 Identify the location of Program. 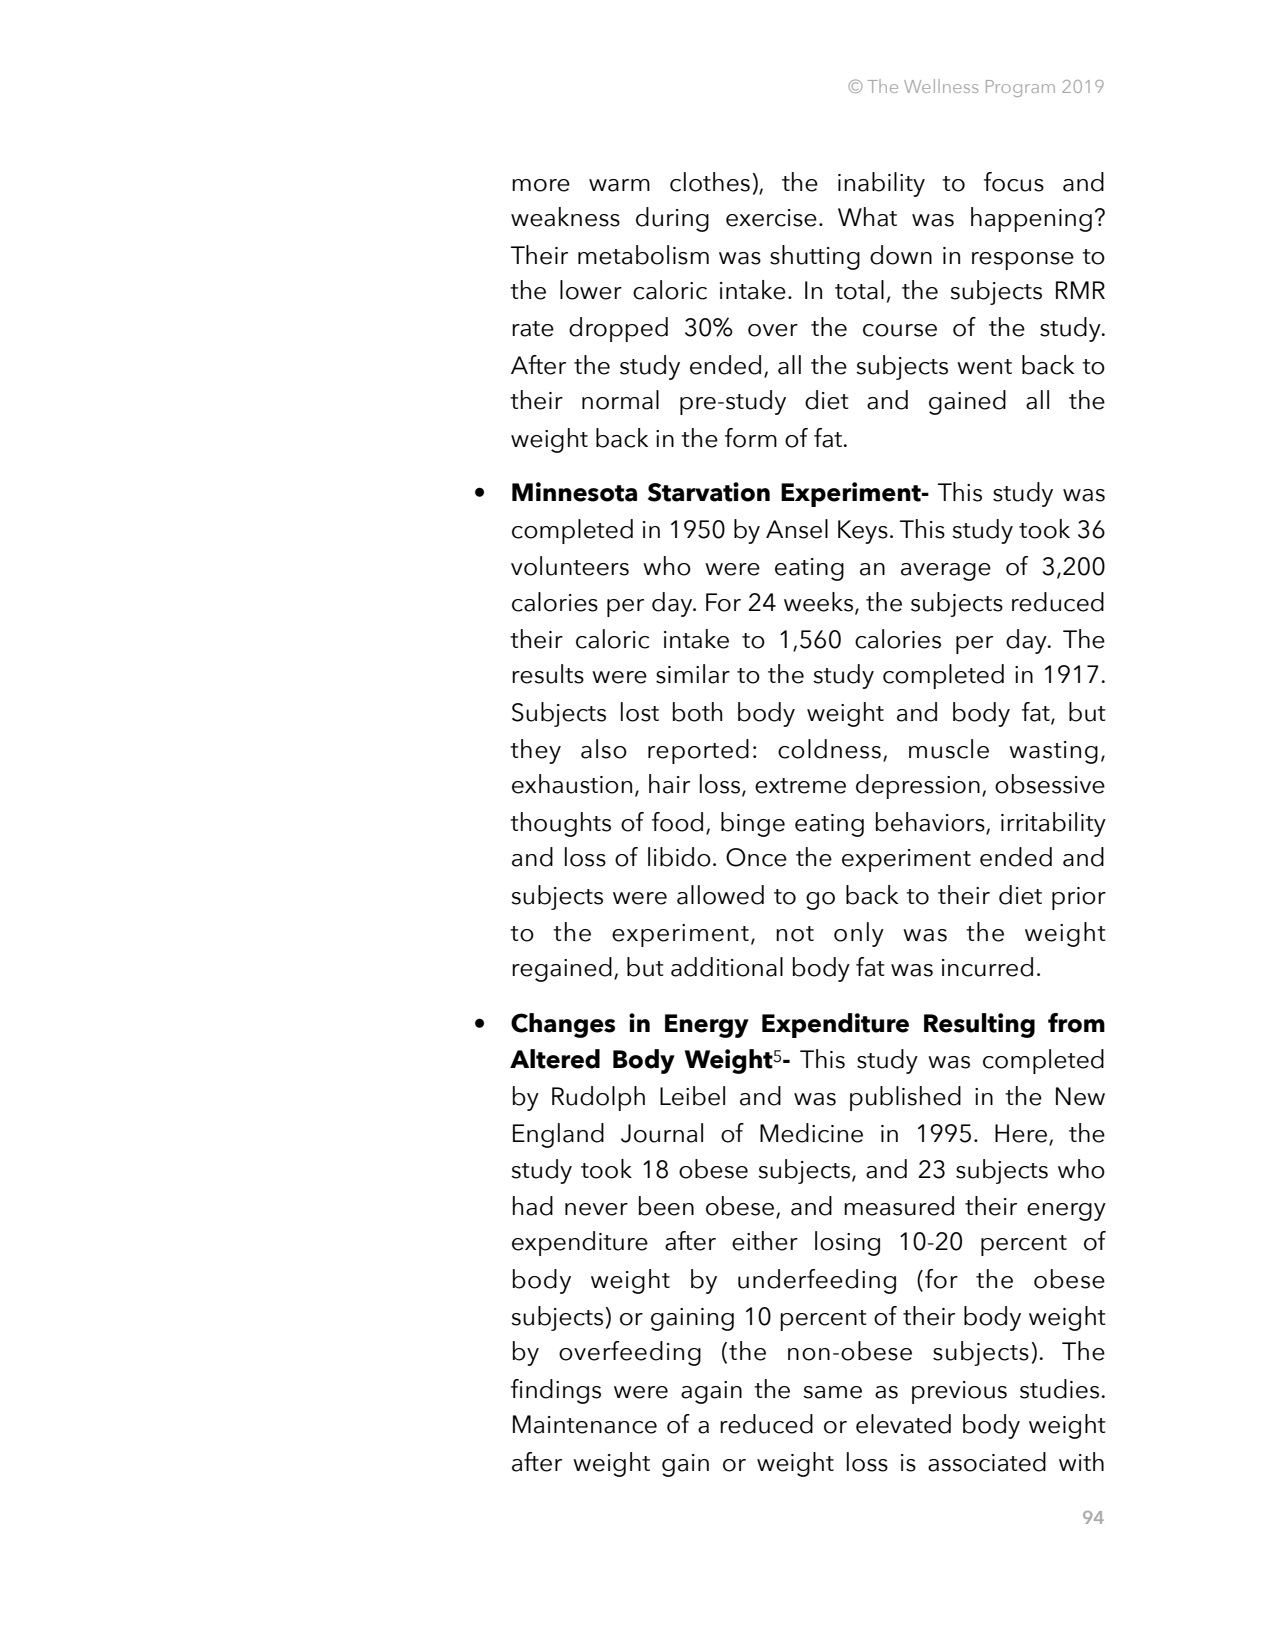
(1020, 88).
